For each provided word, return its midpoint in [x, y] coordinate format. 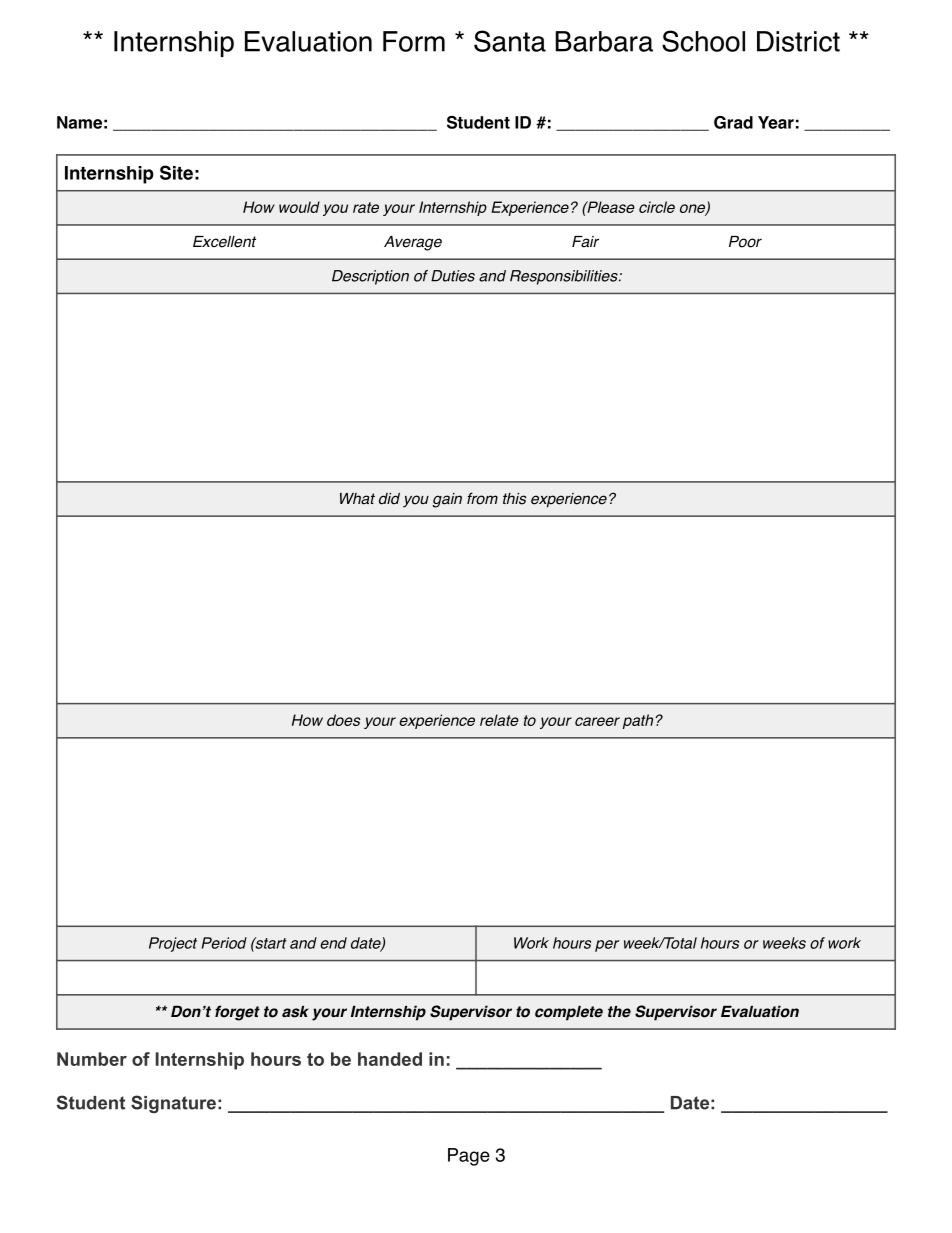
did [389, 499]
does [343, 720]
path [639, 721]
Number [92, 1059]
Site [176, 172]
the [619, 1012]
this [514, 499]
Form [414, 41]
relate [499, 720]
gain [447, 500]
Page [469, 1157]
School [703, 41]
